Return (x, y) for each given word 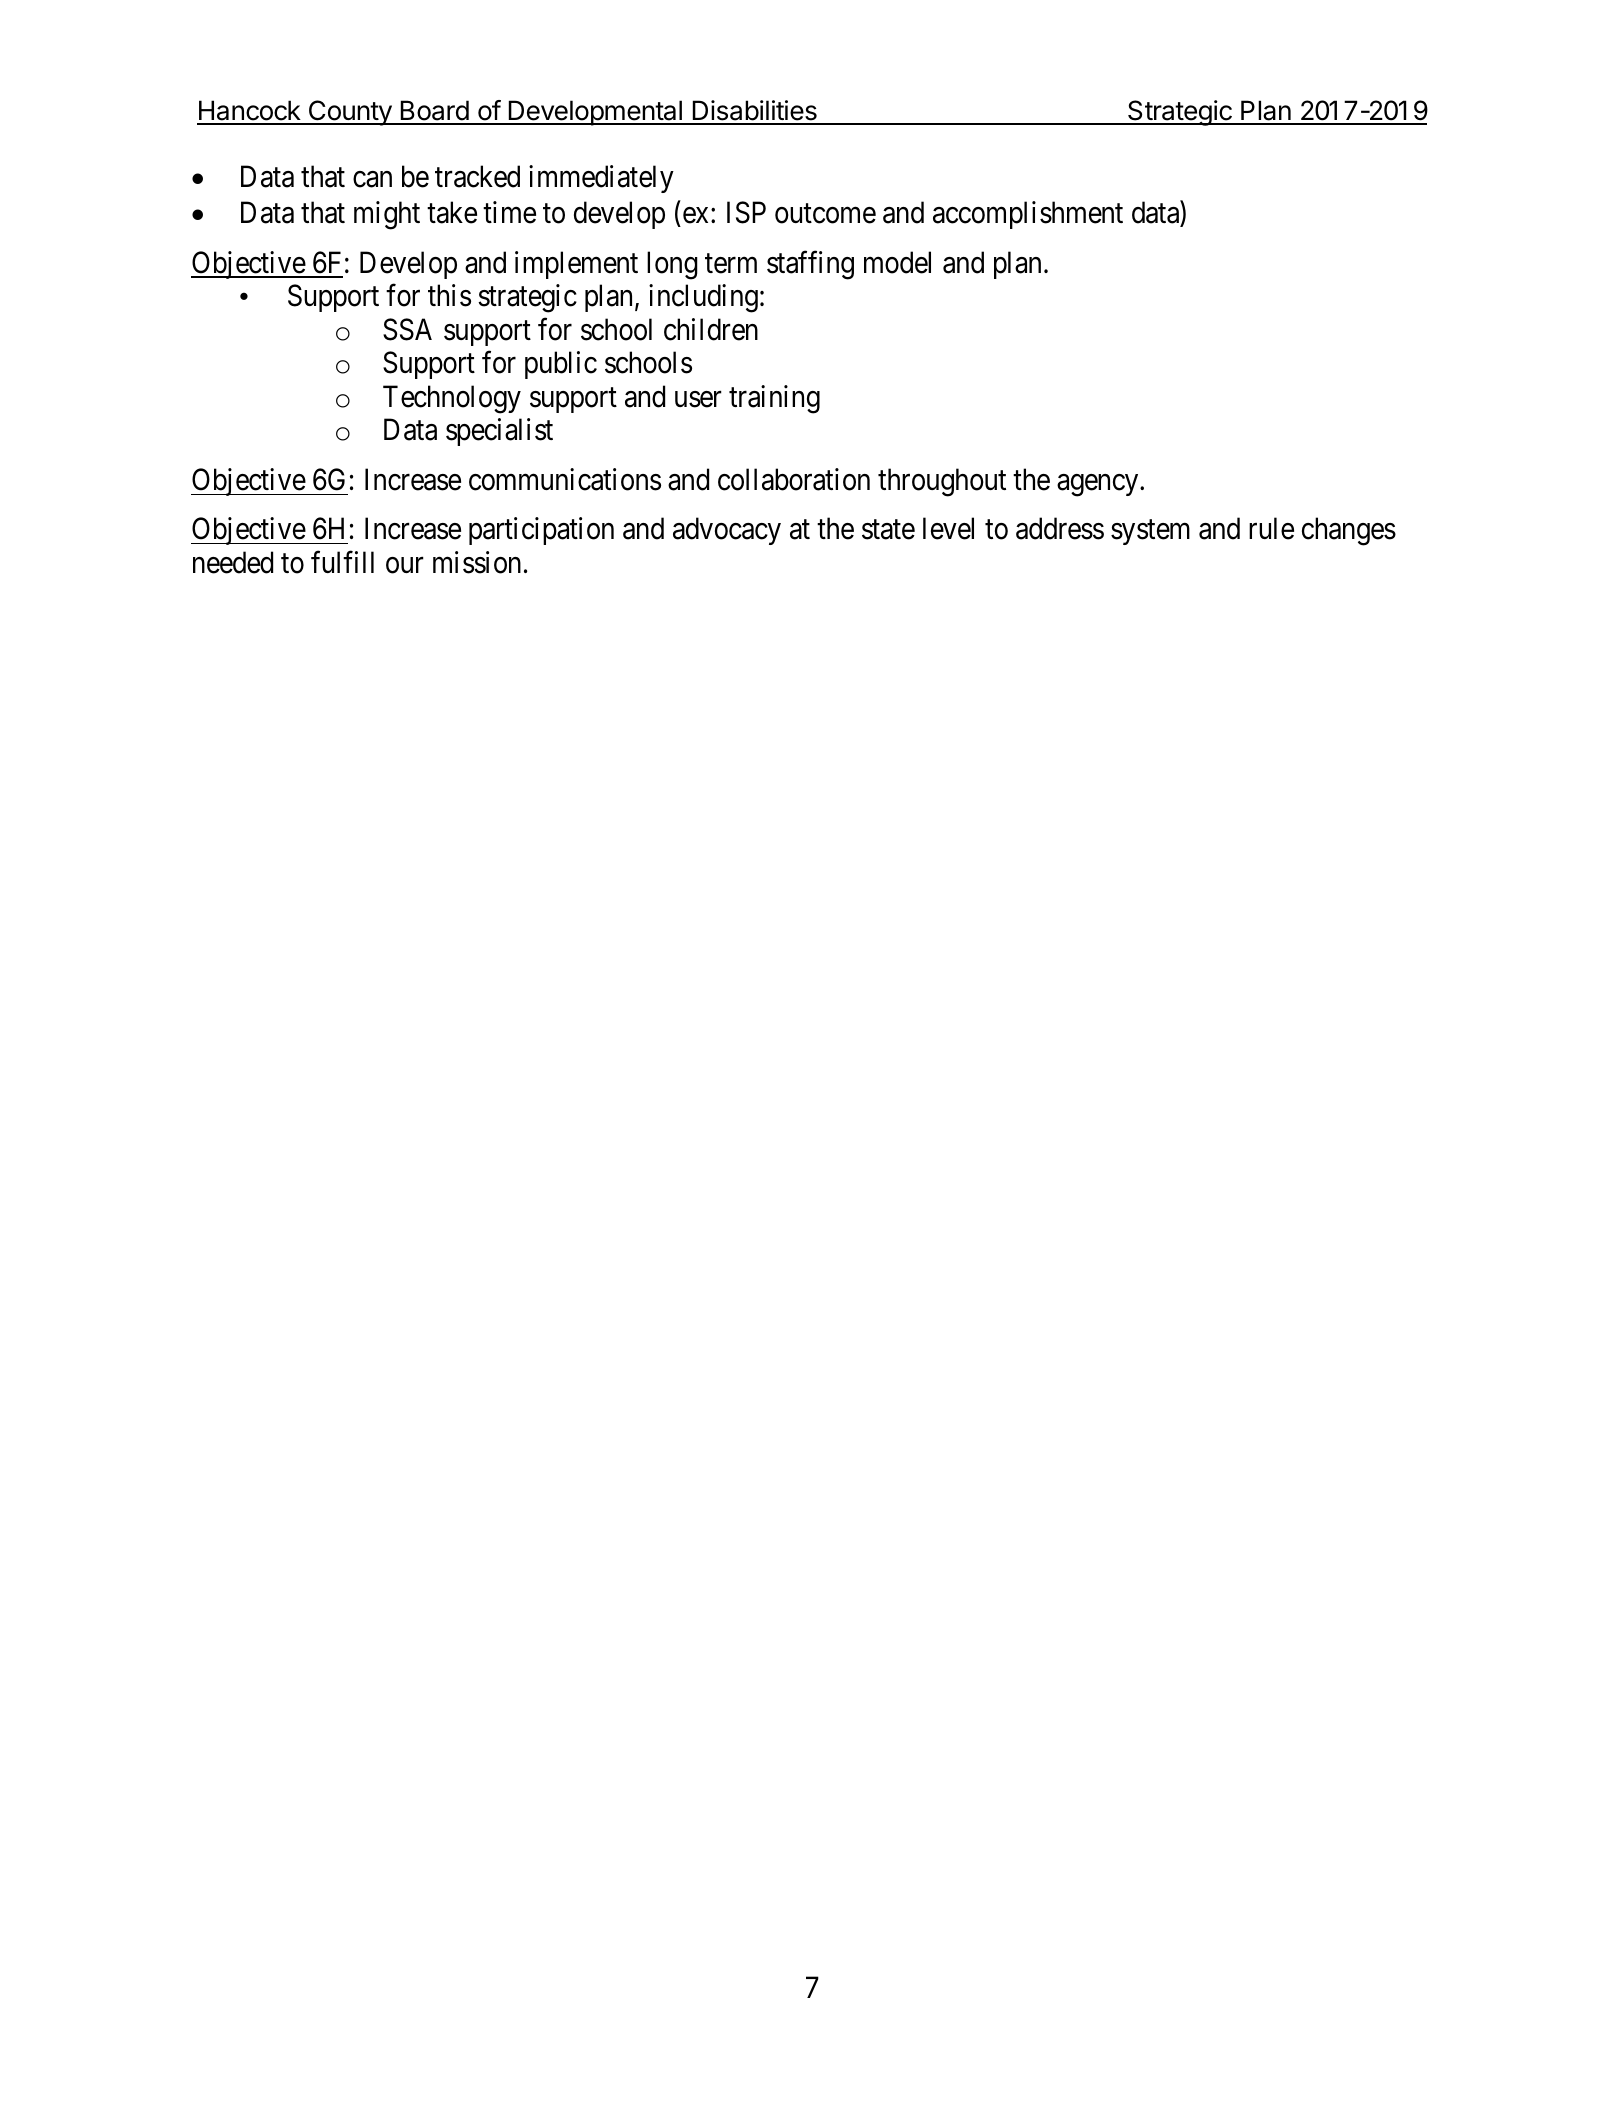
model (897, 262)
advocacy (727, 531)
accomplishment (1028, 215)
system (1150, 533)
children (711, 329)
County (350, 113)
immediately (601, 179)
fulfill (342, 562)
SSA (407, 329)
